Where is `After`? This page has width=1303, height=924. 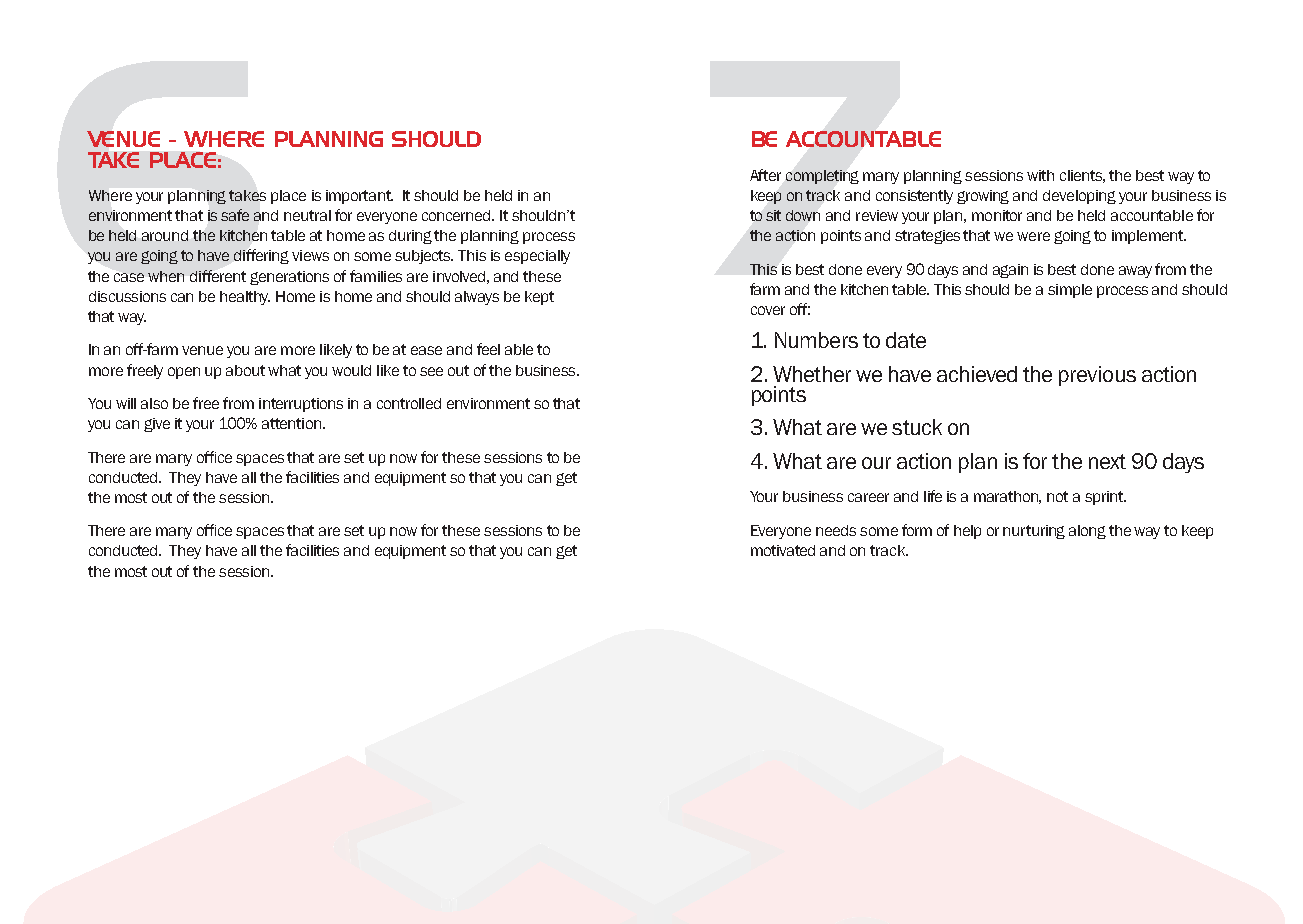
After is located at coordinates (765, 175).
